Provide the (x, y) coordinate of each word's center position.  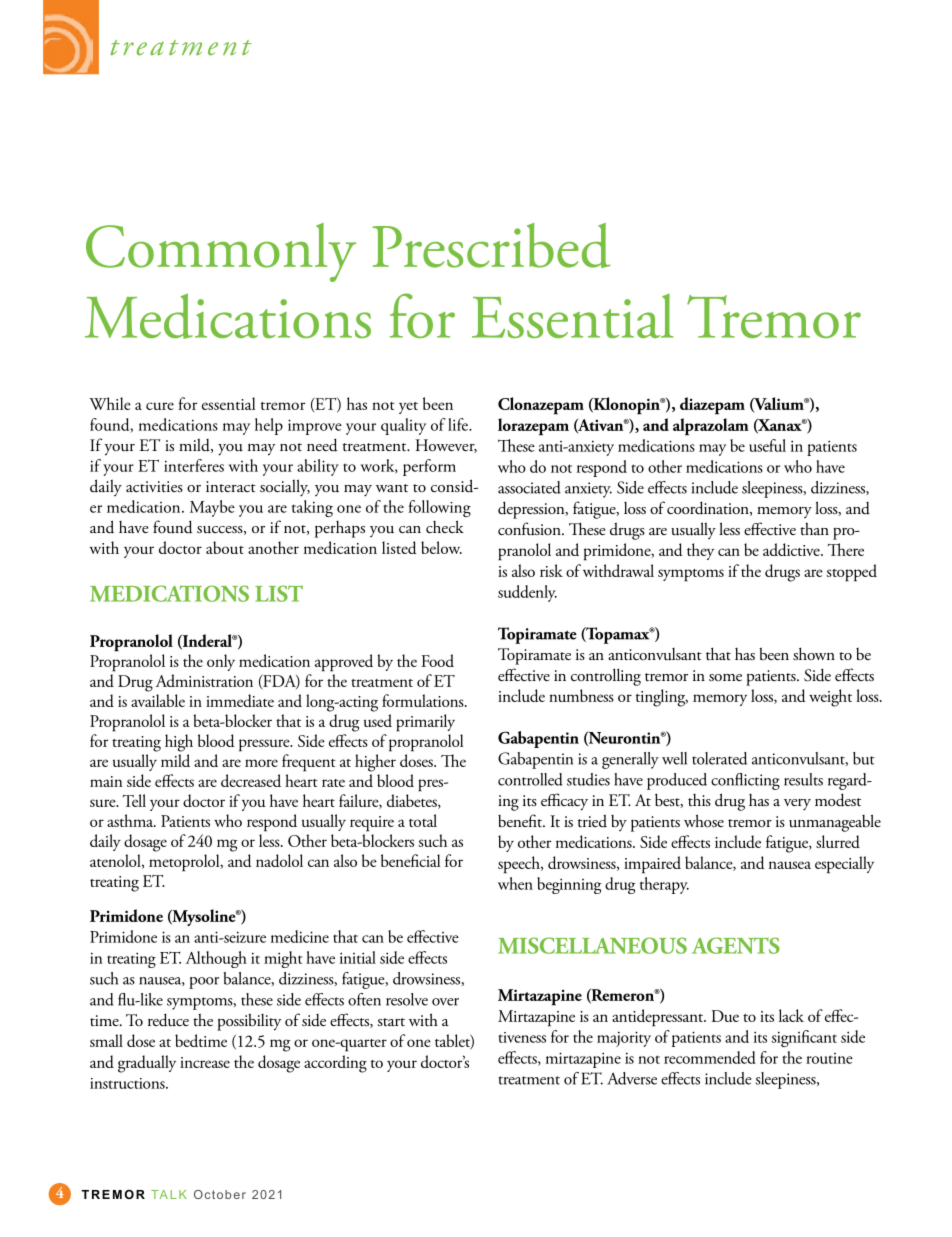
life (459, 424)
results (803, 779)
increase (205, 1062)
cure (160, 406)
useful (767, 445)
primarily (425, 723)
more (261, 763)
